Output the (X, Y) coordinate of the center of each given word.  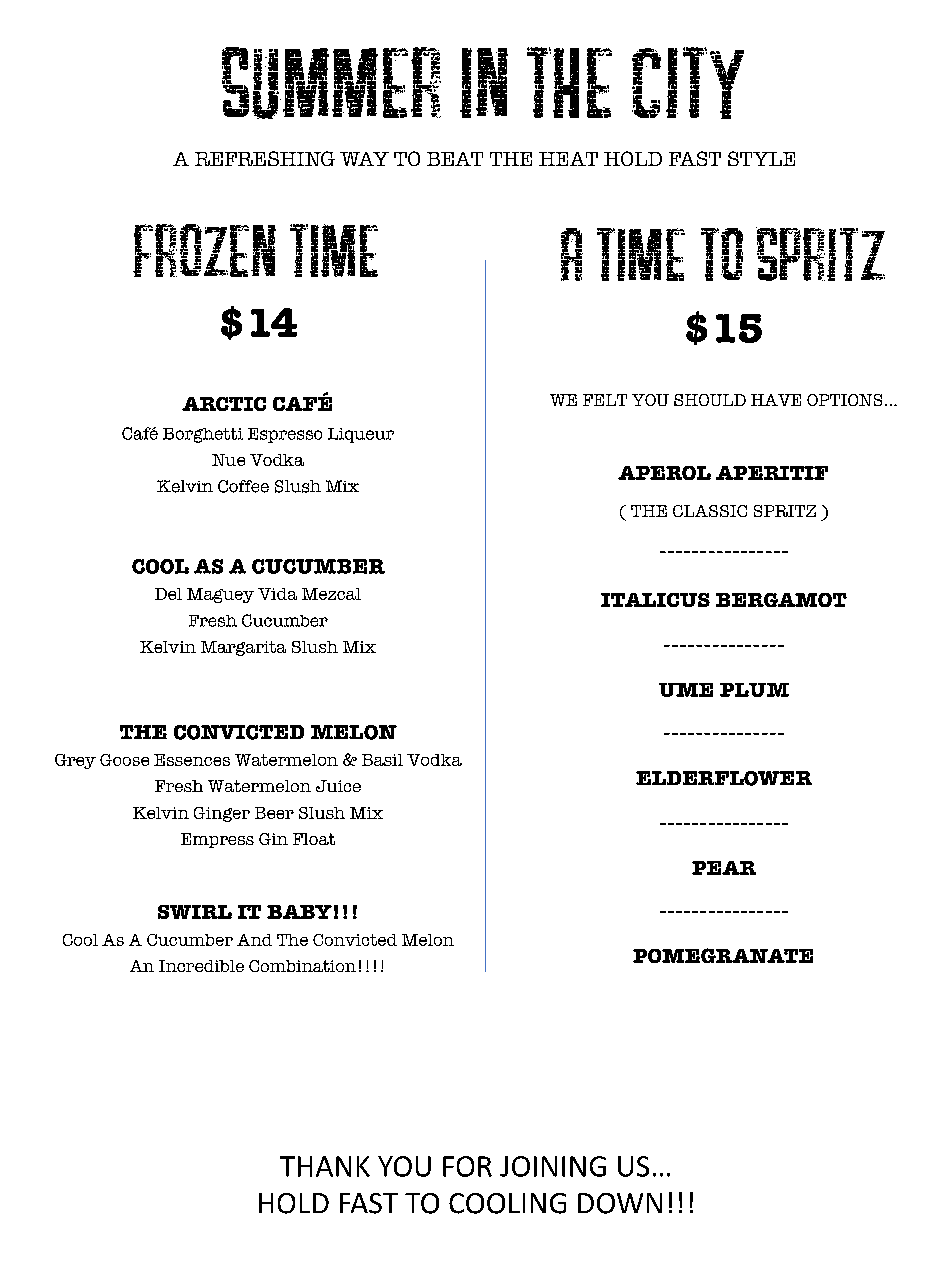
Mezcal (331, 594)
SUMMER (331, 83)
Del (168, 594)
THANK (325, 1166)
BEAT (455, 159)
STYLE (761, 158)
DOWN (620, 1203)
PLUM (754, 690)
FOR (467, 1166)
